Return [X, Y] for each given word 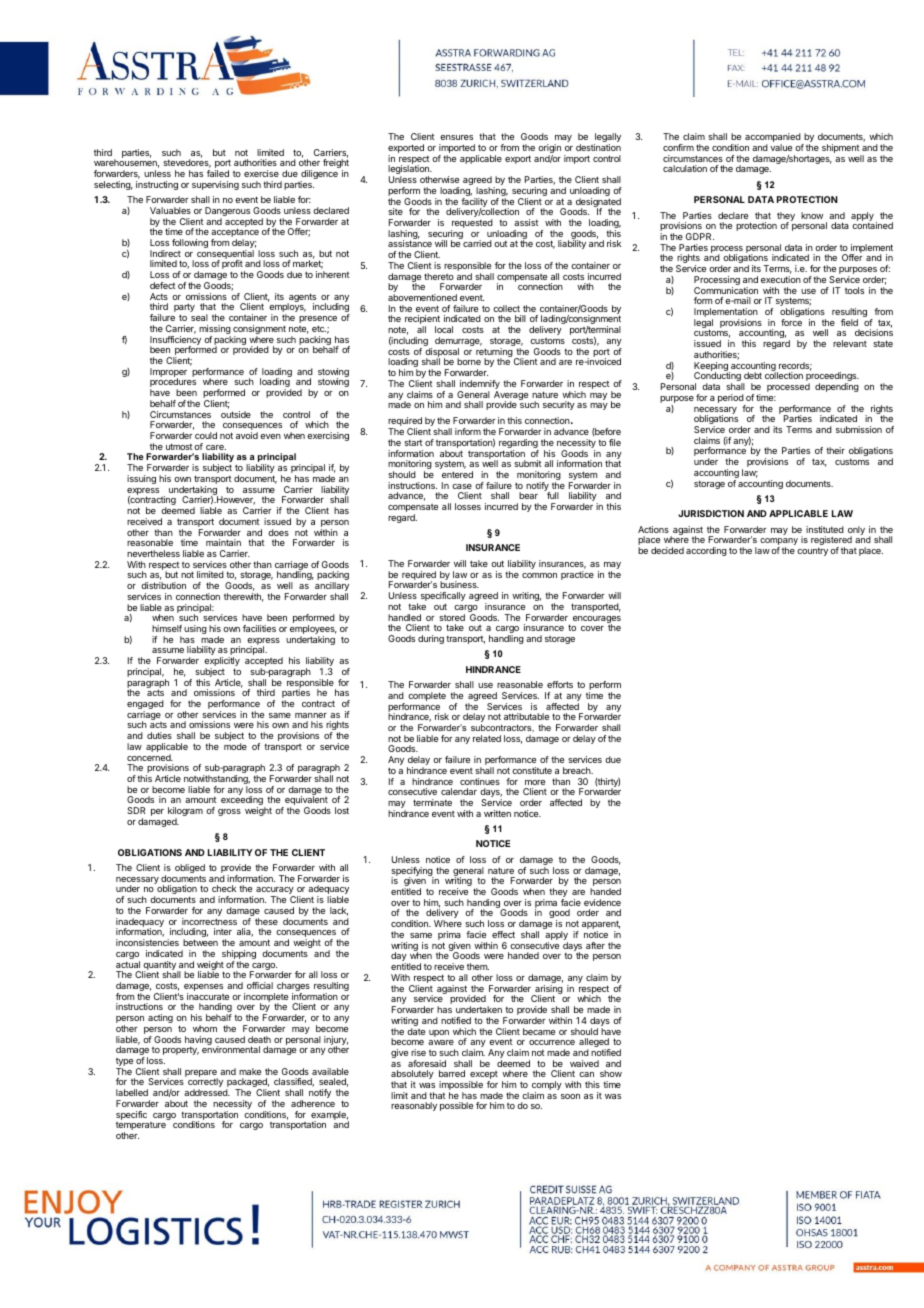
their [835, 450]
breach [578, 770]
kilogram [185, 813]
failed [218, 173]
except [483, 1076]
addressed [207, 1092]
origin [549, 150]
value [781, 147]
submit [528, 463]
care [216, 447]
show [611, 1073]
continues [480, 781]
